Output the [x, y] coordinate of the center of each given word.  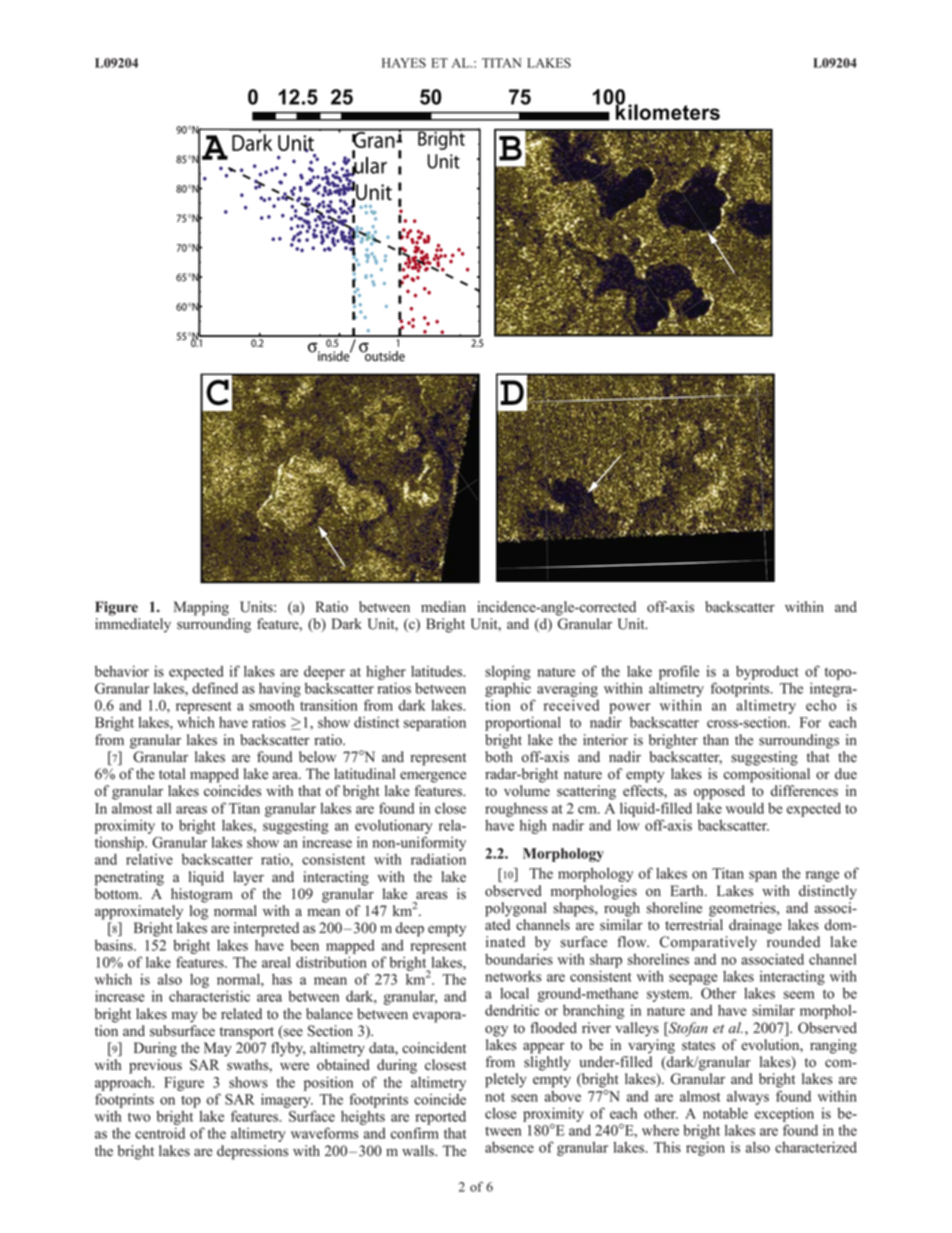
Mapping [201, 608]
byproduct [767, 673]
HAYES [404, 63]
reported [440, 1118]
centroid [160, 1133]
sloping [508, 672]
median [443, 607]
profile [679, 672]
